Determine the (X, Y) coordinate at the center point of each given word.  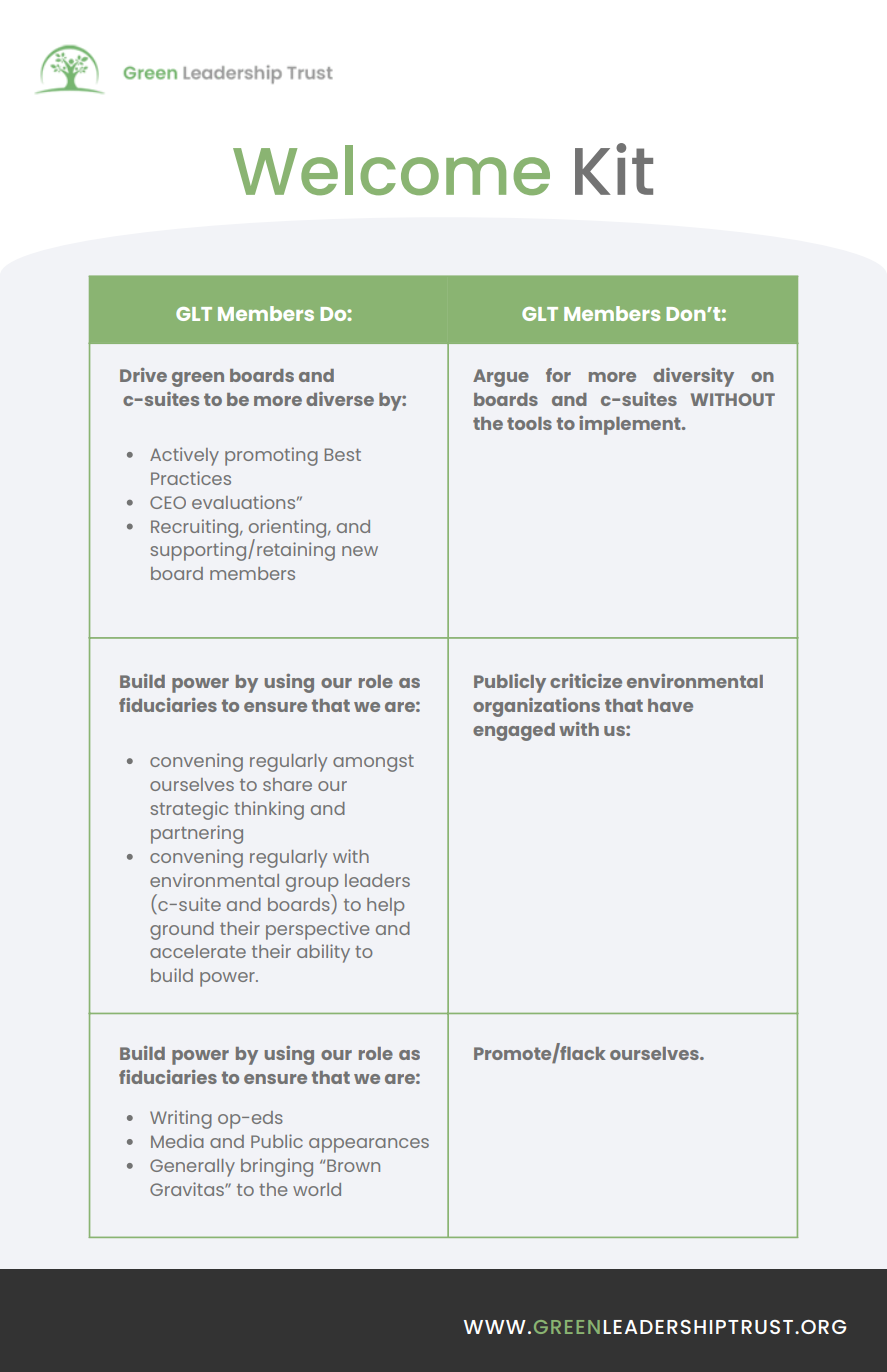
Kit (614, 169)
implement (631, 425)
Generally (192, 1168)
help (385, 907)
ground (182, 931)
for (558, 375)
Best (343, 454)
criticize (586, 681)
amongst (373, 763)
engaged (514, 732)
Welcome (391, 170)
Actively (184, 456)
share (287, 784)
